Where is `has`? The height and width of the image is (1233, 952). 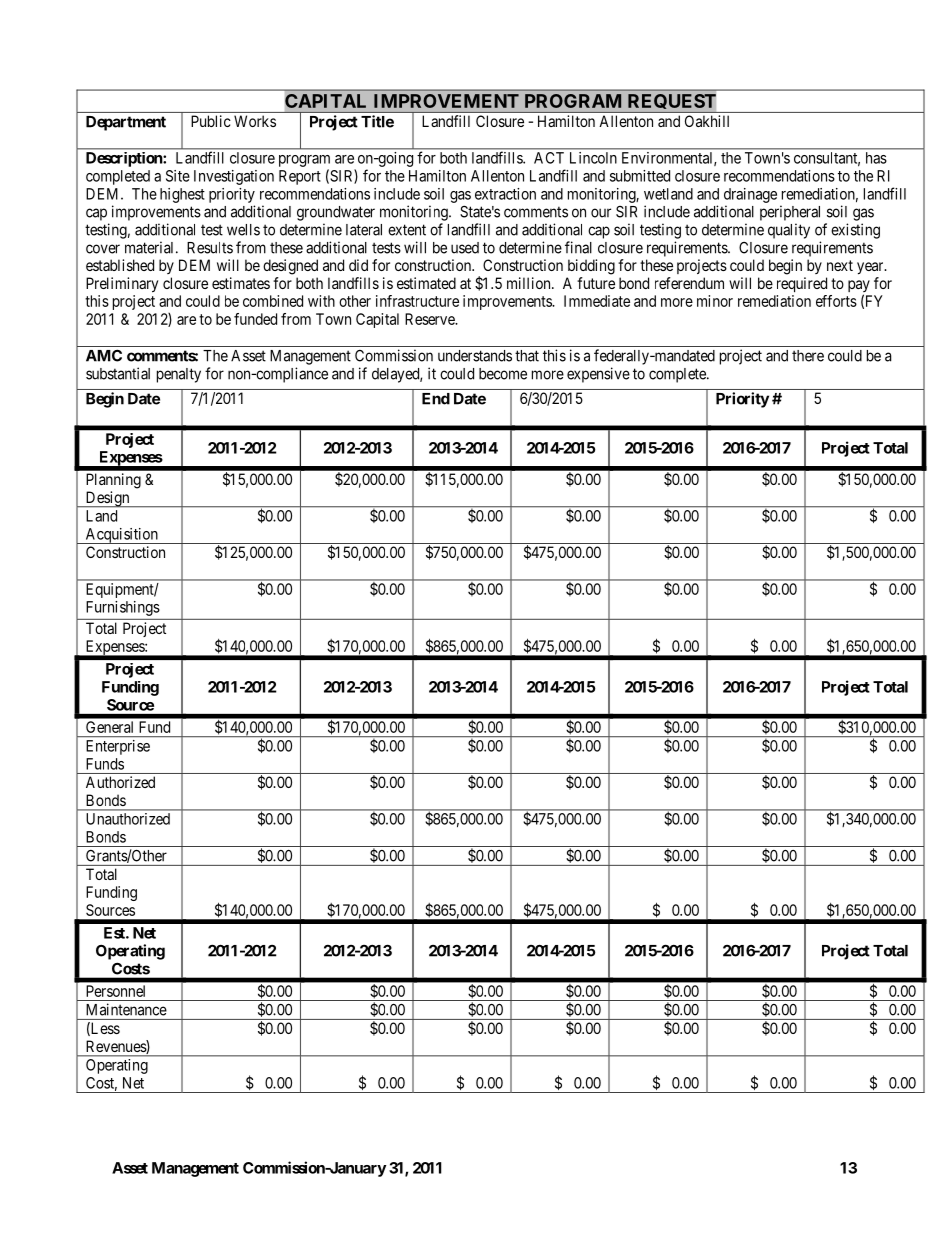
has is located at coordinates (876, 158).
